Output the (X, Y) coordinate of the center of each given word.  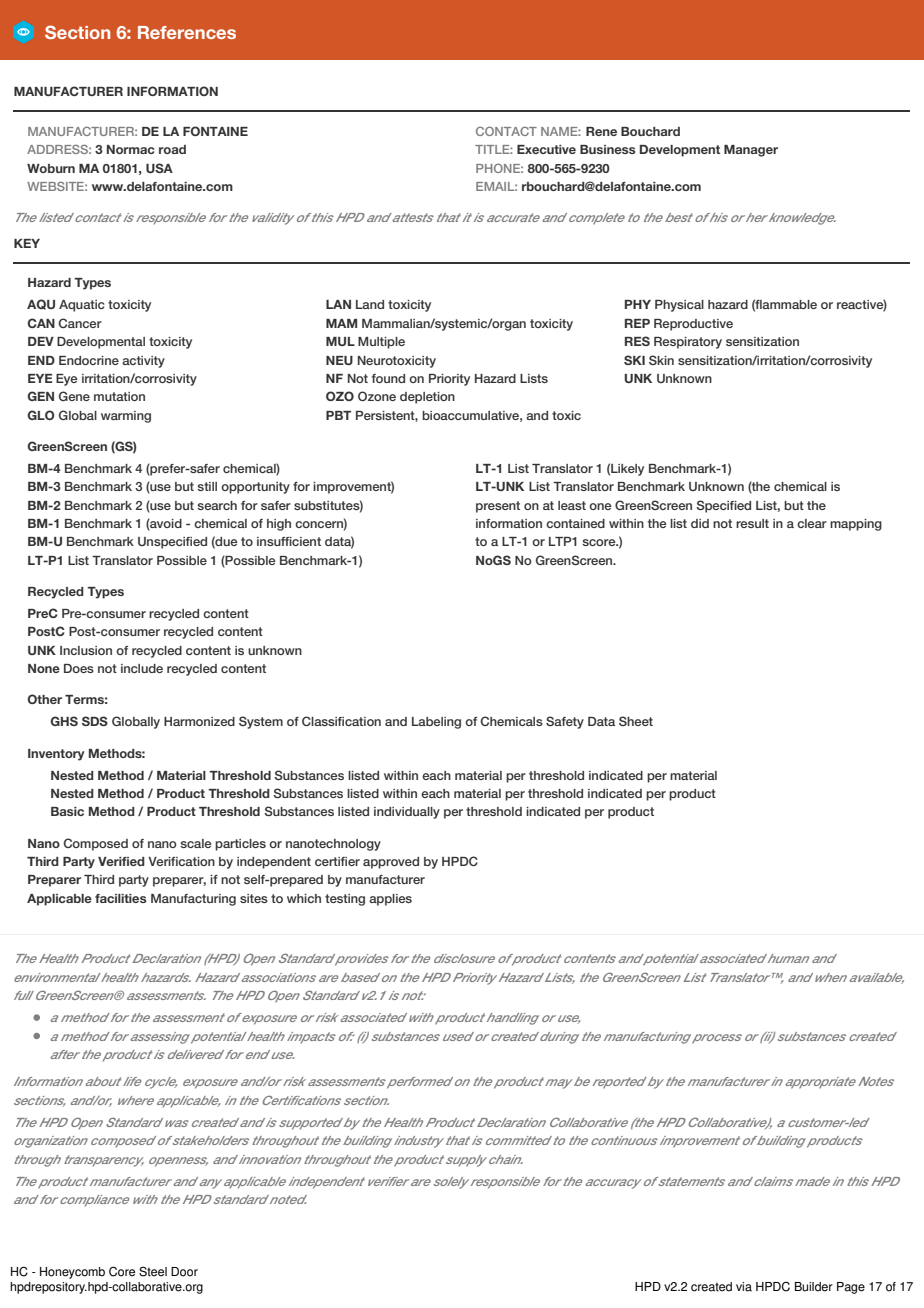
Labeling (436, 723)
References (187, 32)
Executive (546, 149)
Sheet (636, 721)
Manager (751, 151)
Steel (153, 1271)
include (142, 668)
